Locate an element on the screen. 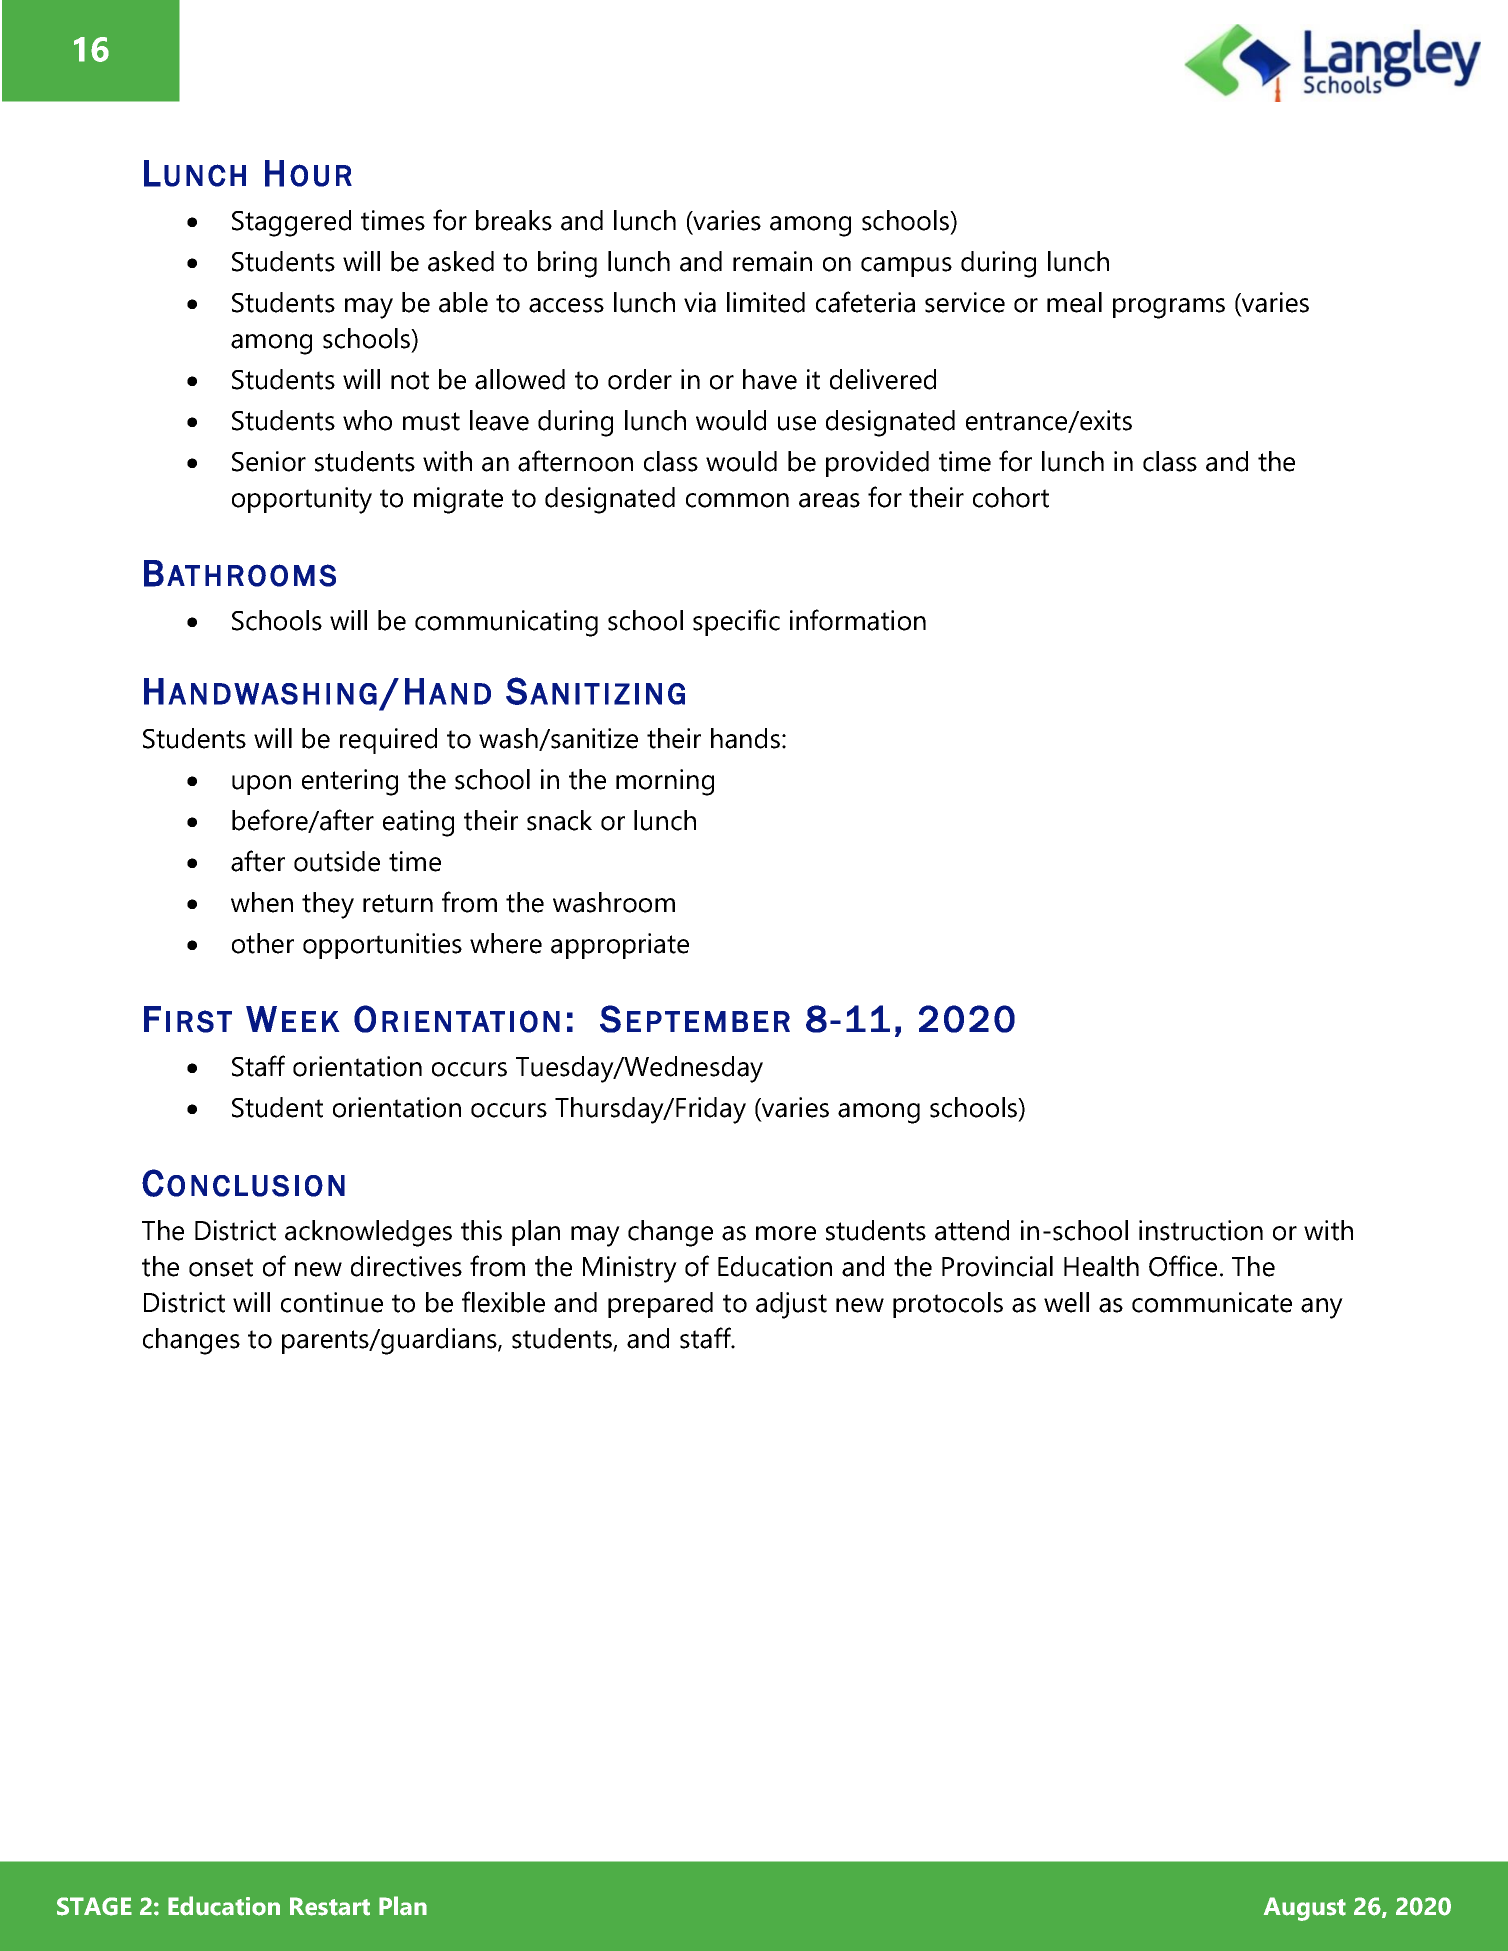 The width and height of the screenshot is (1508, 1951). STAGE is located at coordinates (94, 1906).
